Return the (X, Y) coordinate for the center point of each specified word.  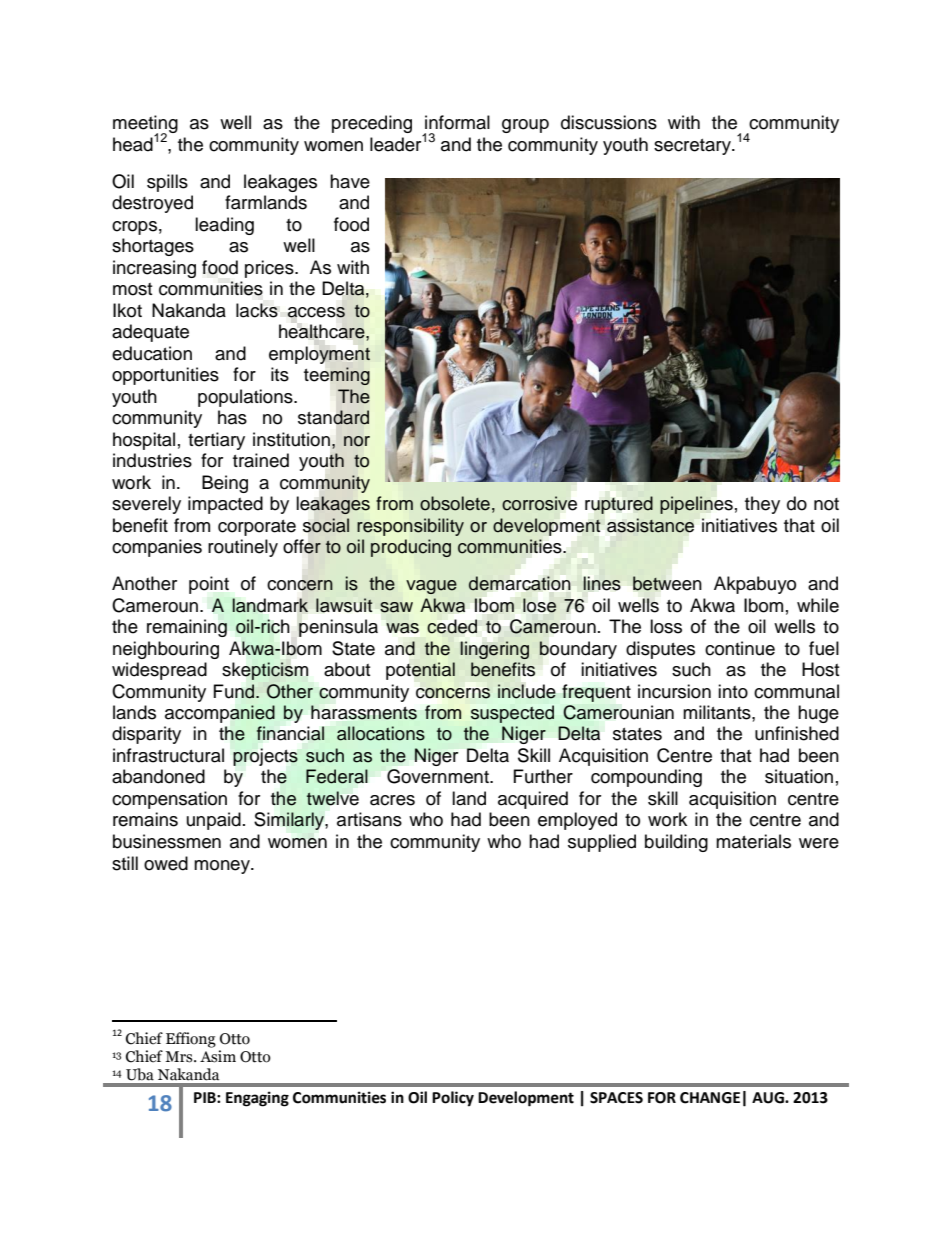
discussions (609, 122)
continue (740, 648)
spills (167, 183)
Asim (218, 1056)
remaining (187, 628)
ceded (452, 626)
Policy (453, 1099)
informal (457, 122)
